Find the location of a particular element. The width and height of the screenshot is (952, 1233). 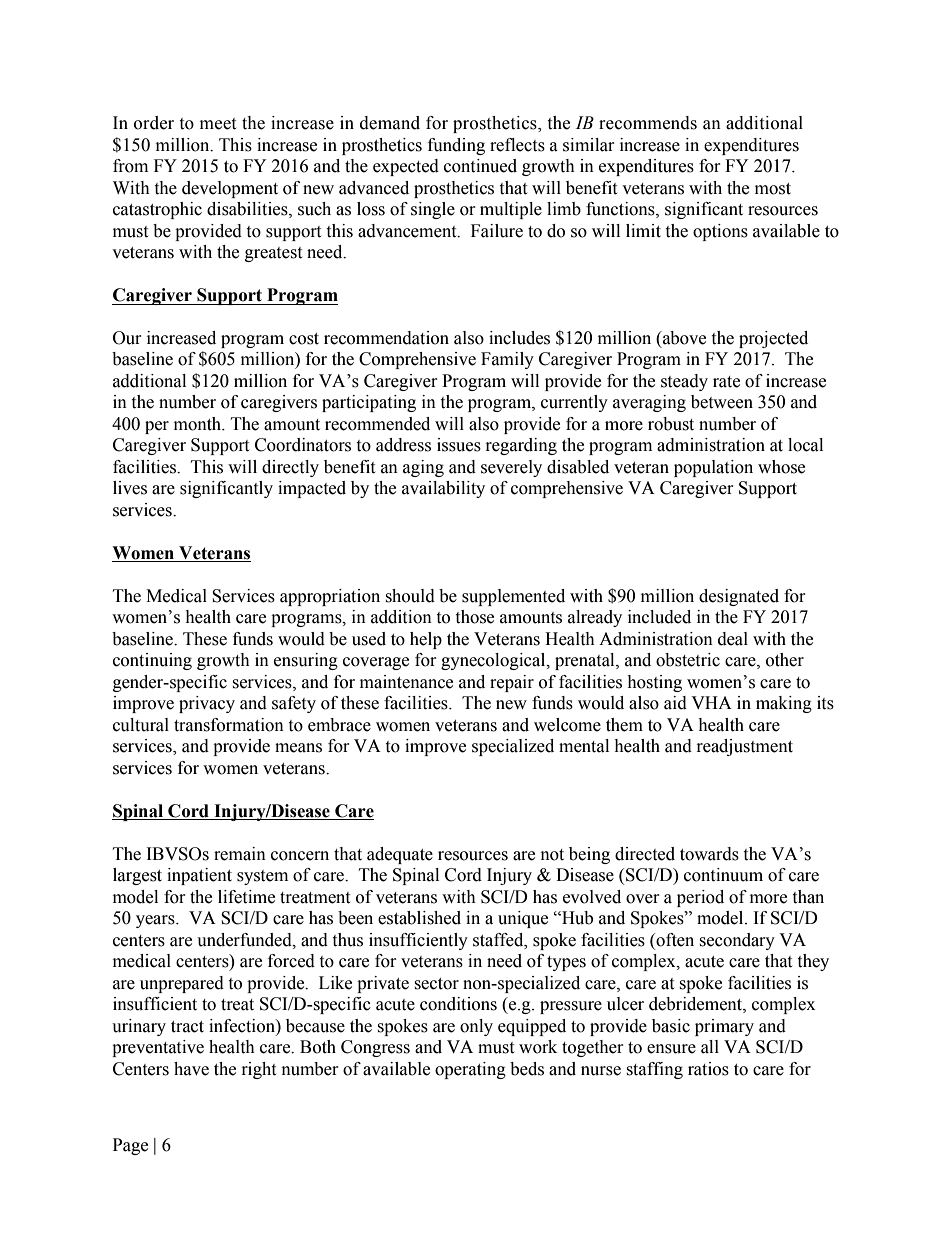

deal is located at coordinates (733, 639).
